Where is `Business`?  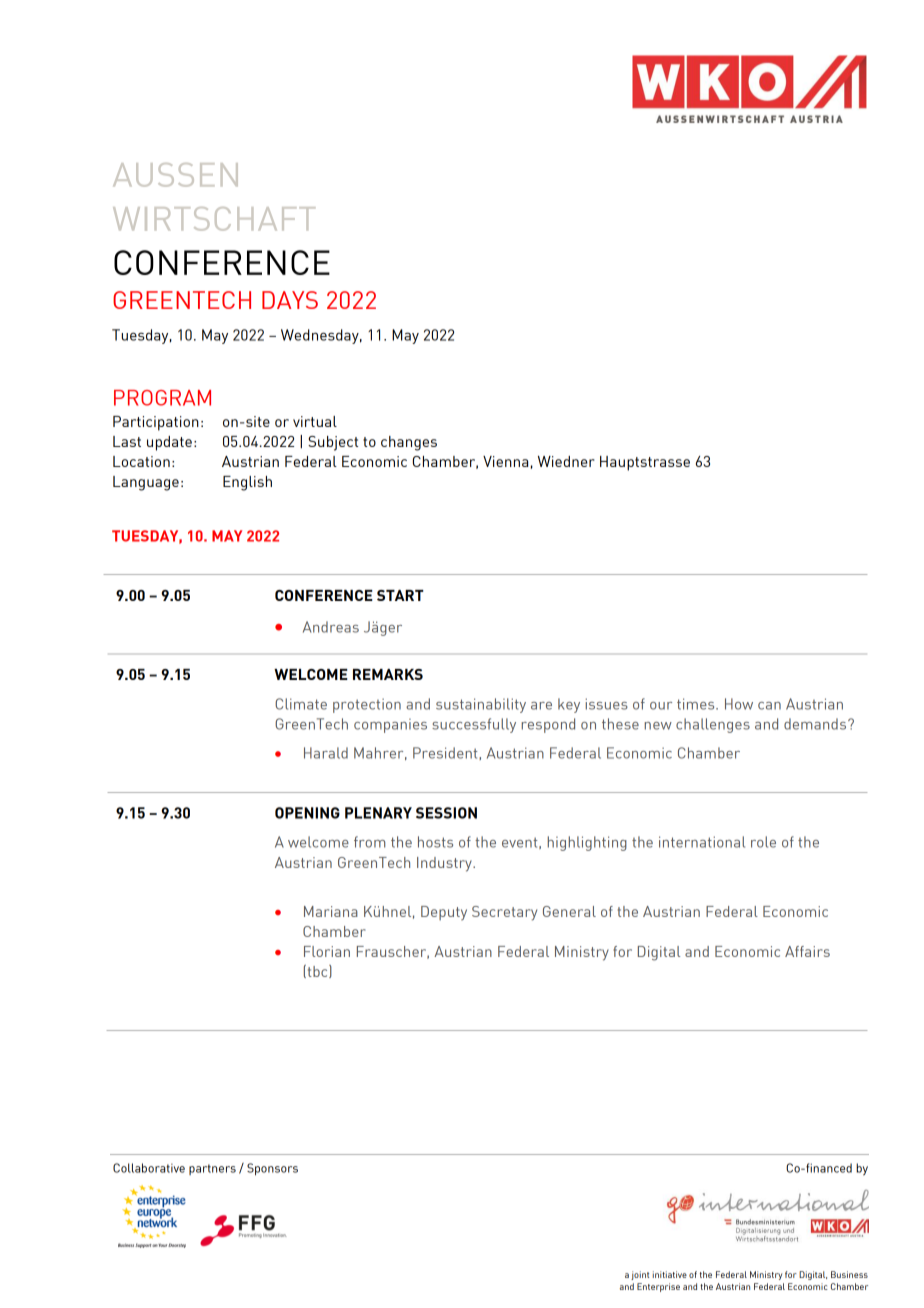 Business is located at coordinates (849, 1274).
